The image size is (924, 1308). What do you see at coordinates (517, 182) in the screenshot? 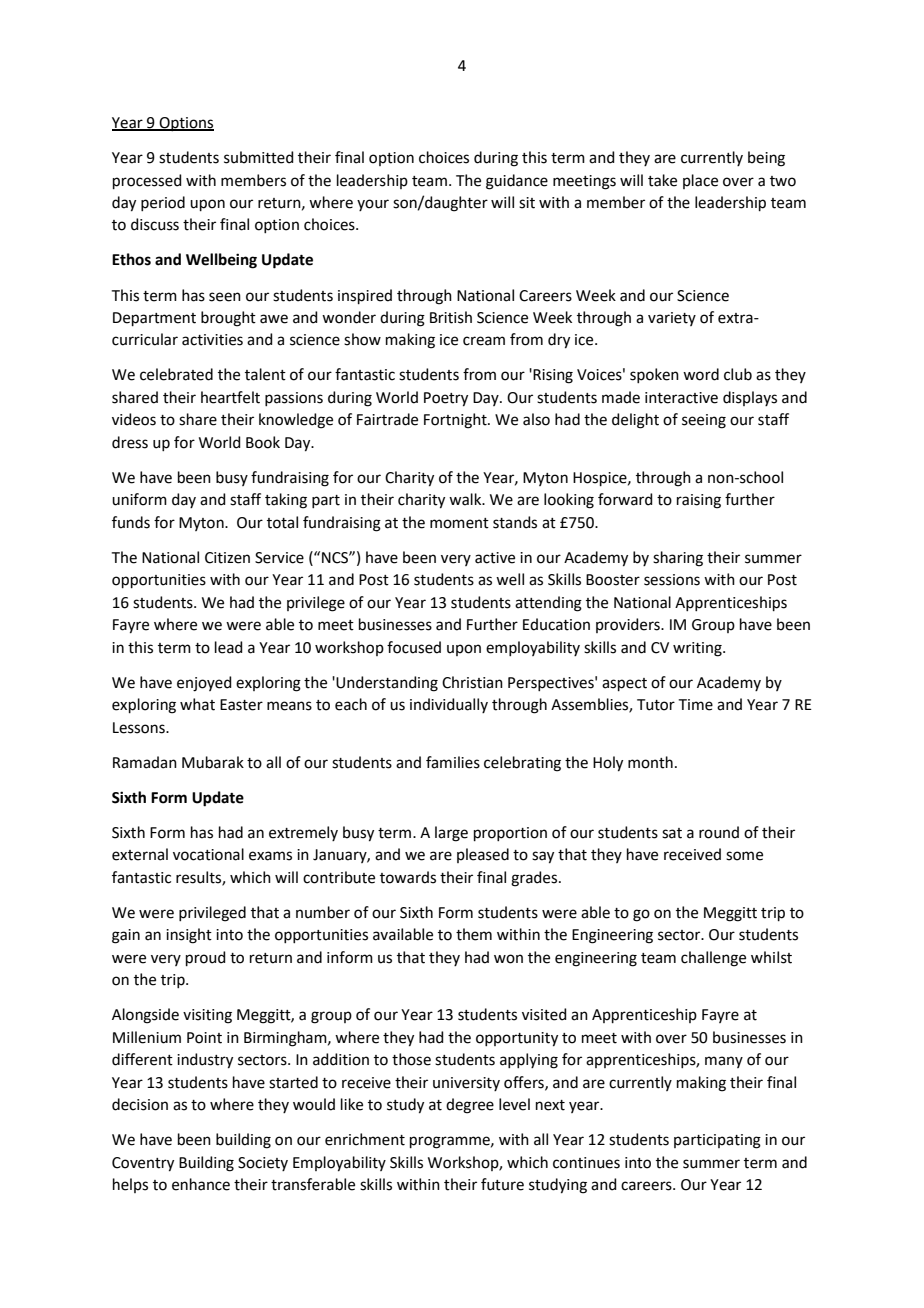
I see `guidance` at bounding box center [517, 182].
